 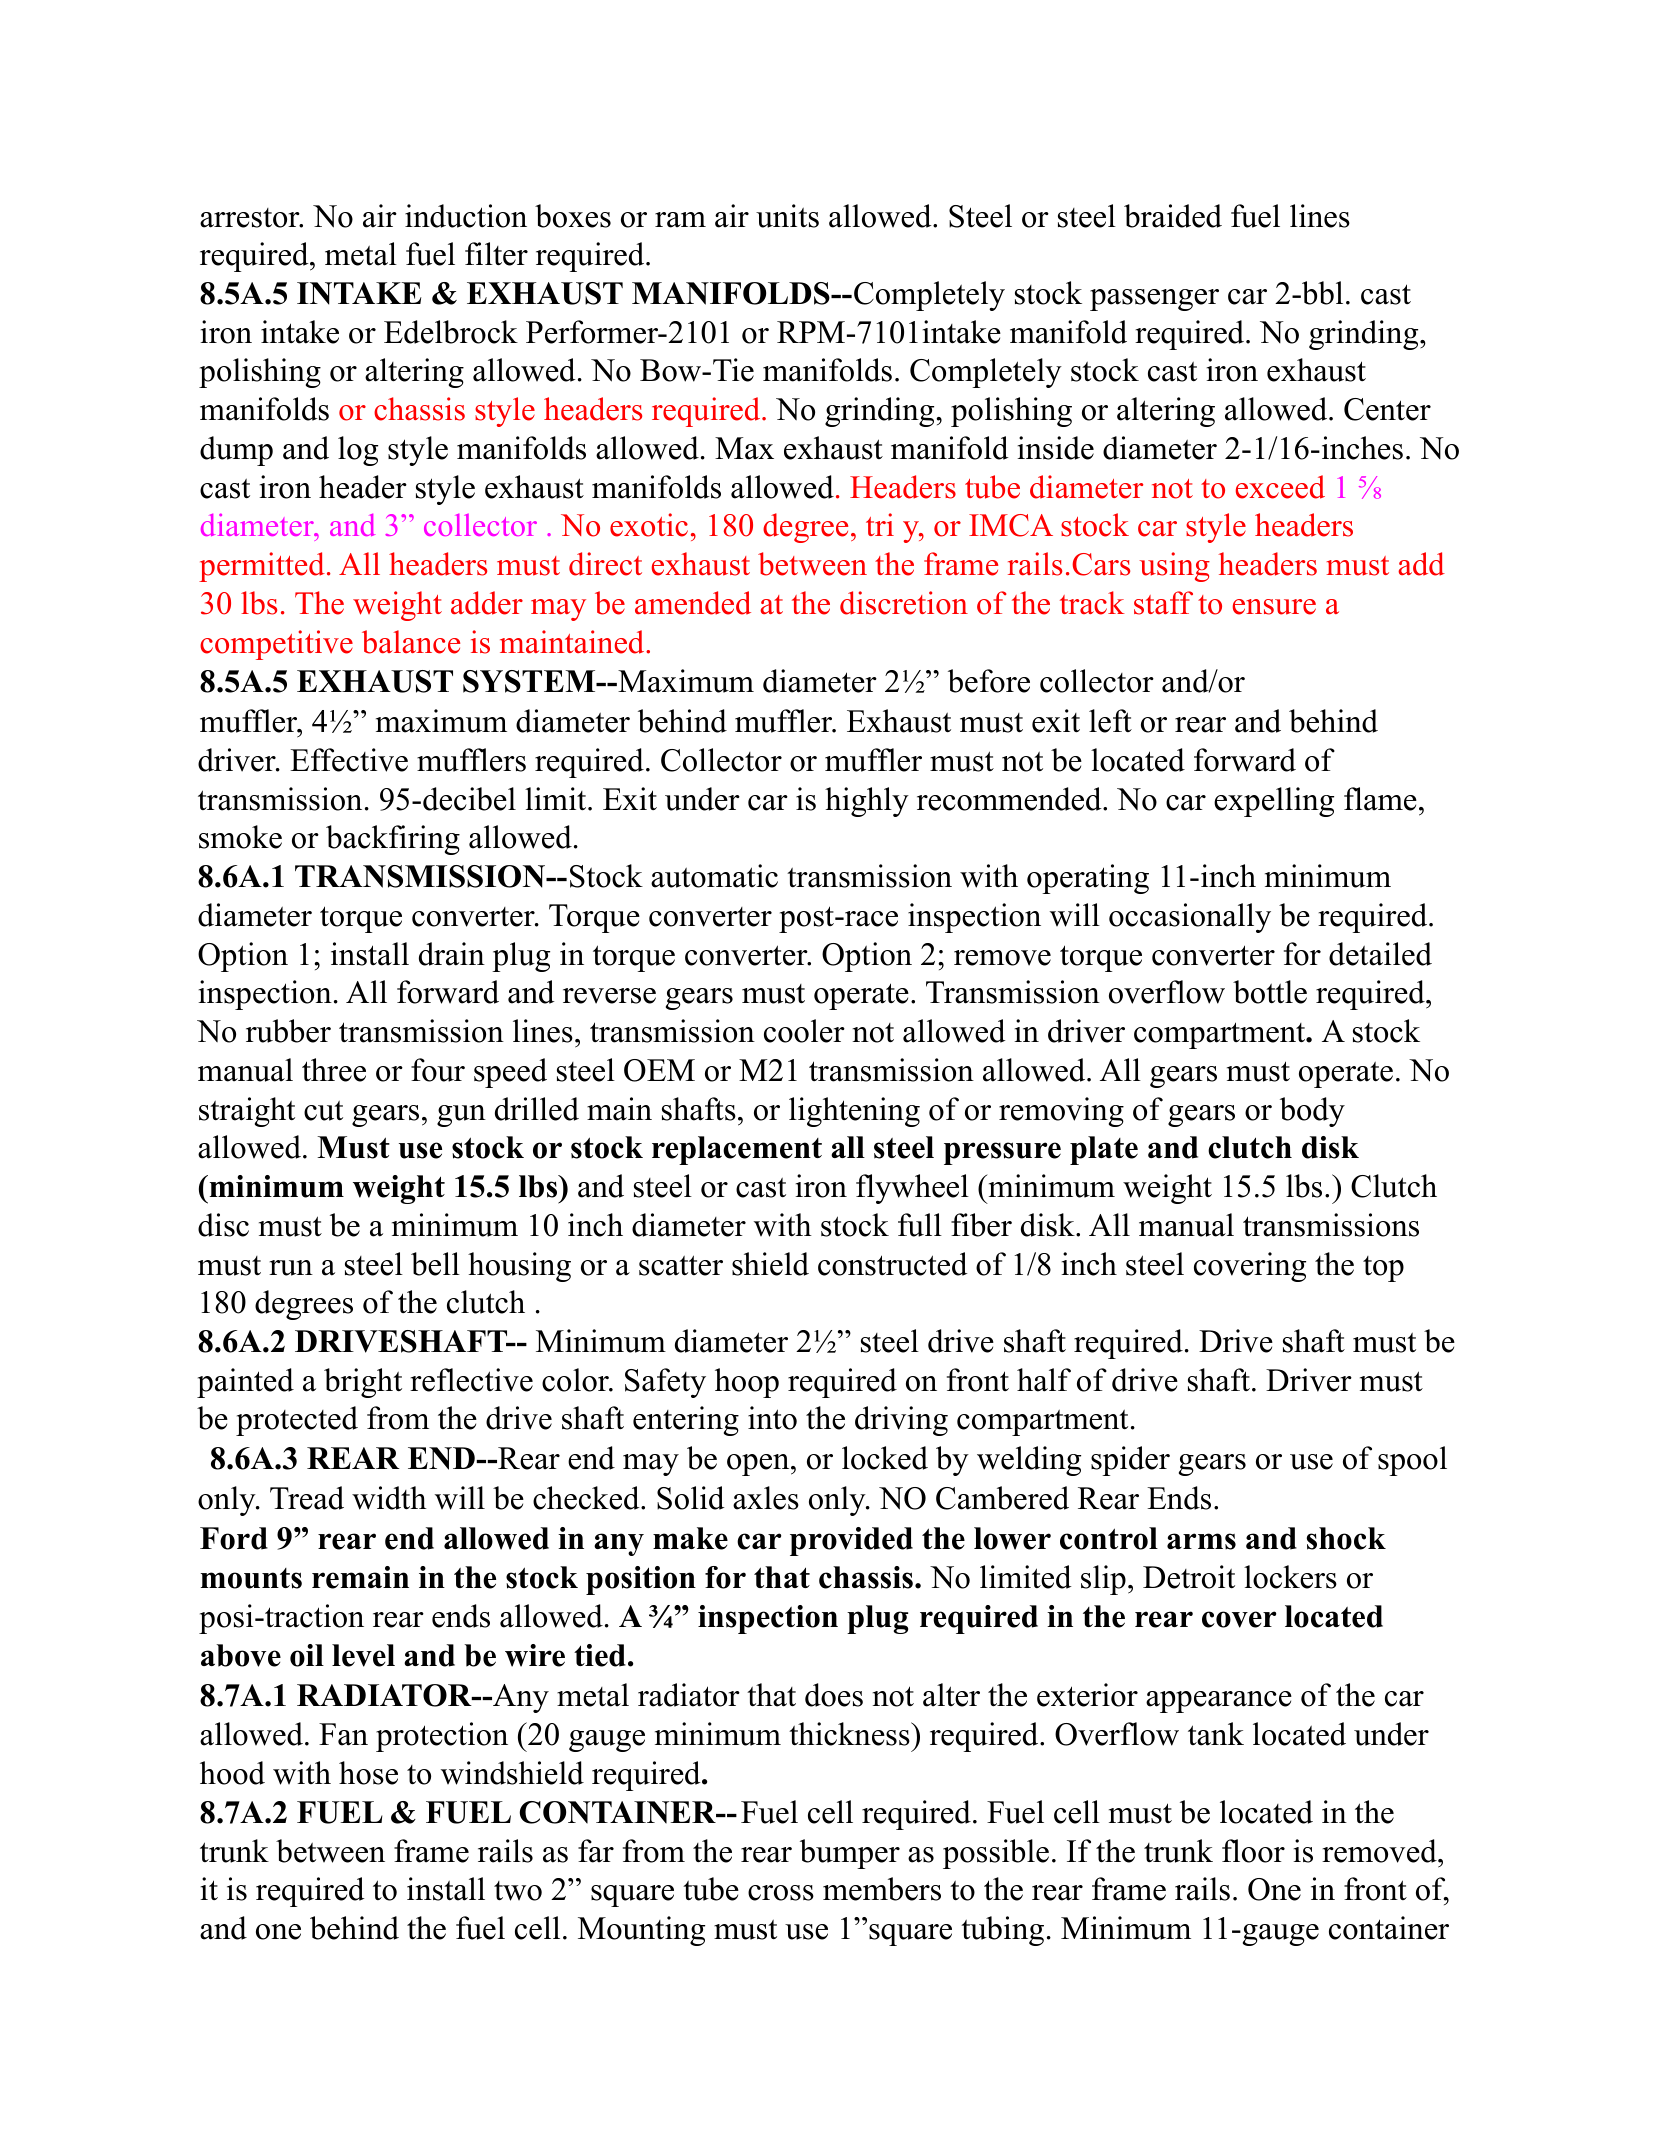 What do you see at coordinates (804, 1031) in the document?
I see `cooler` at bounding box center [804, 1031].
